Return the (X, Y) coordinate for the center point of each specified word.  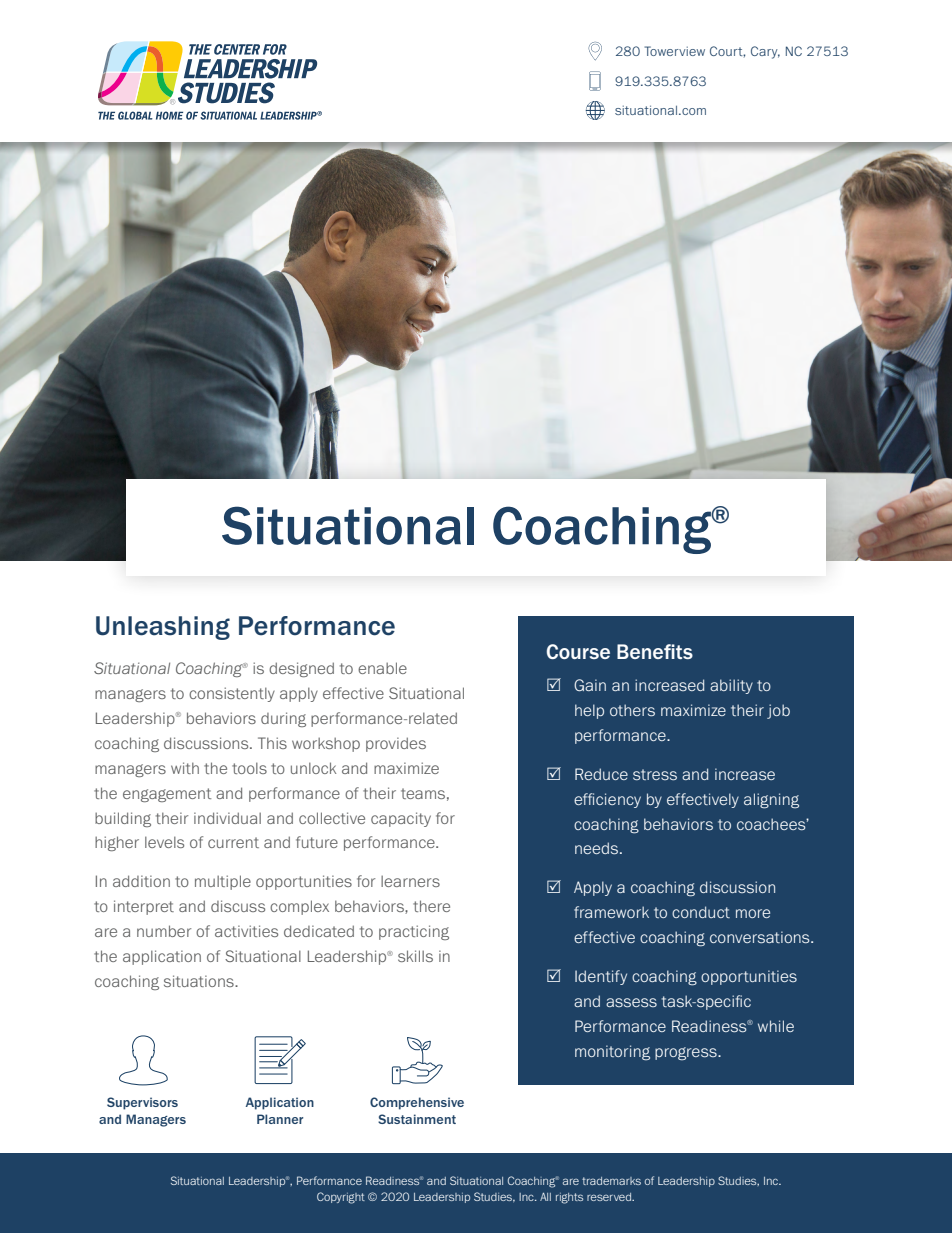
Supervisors (142, 1103)
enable (382, 668)
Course (578, 651)
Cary (765, 52)
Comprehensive (417, 1103)
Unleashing (163, 628)
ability (731, 686)
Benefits (655, 651)
